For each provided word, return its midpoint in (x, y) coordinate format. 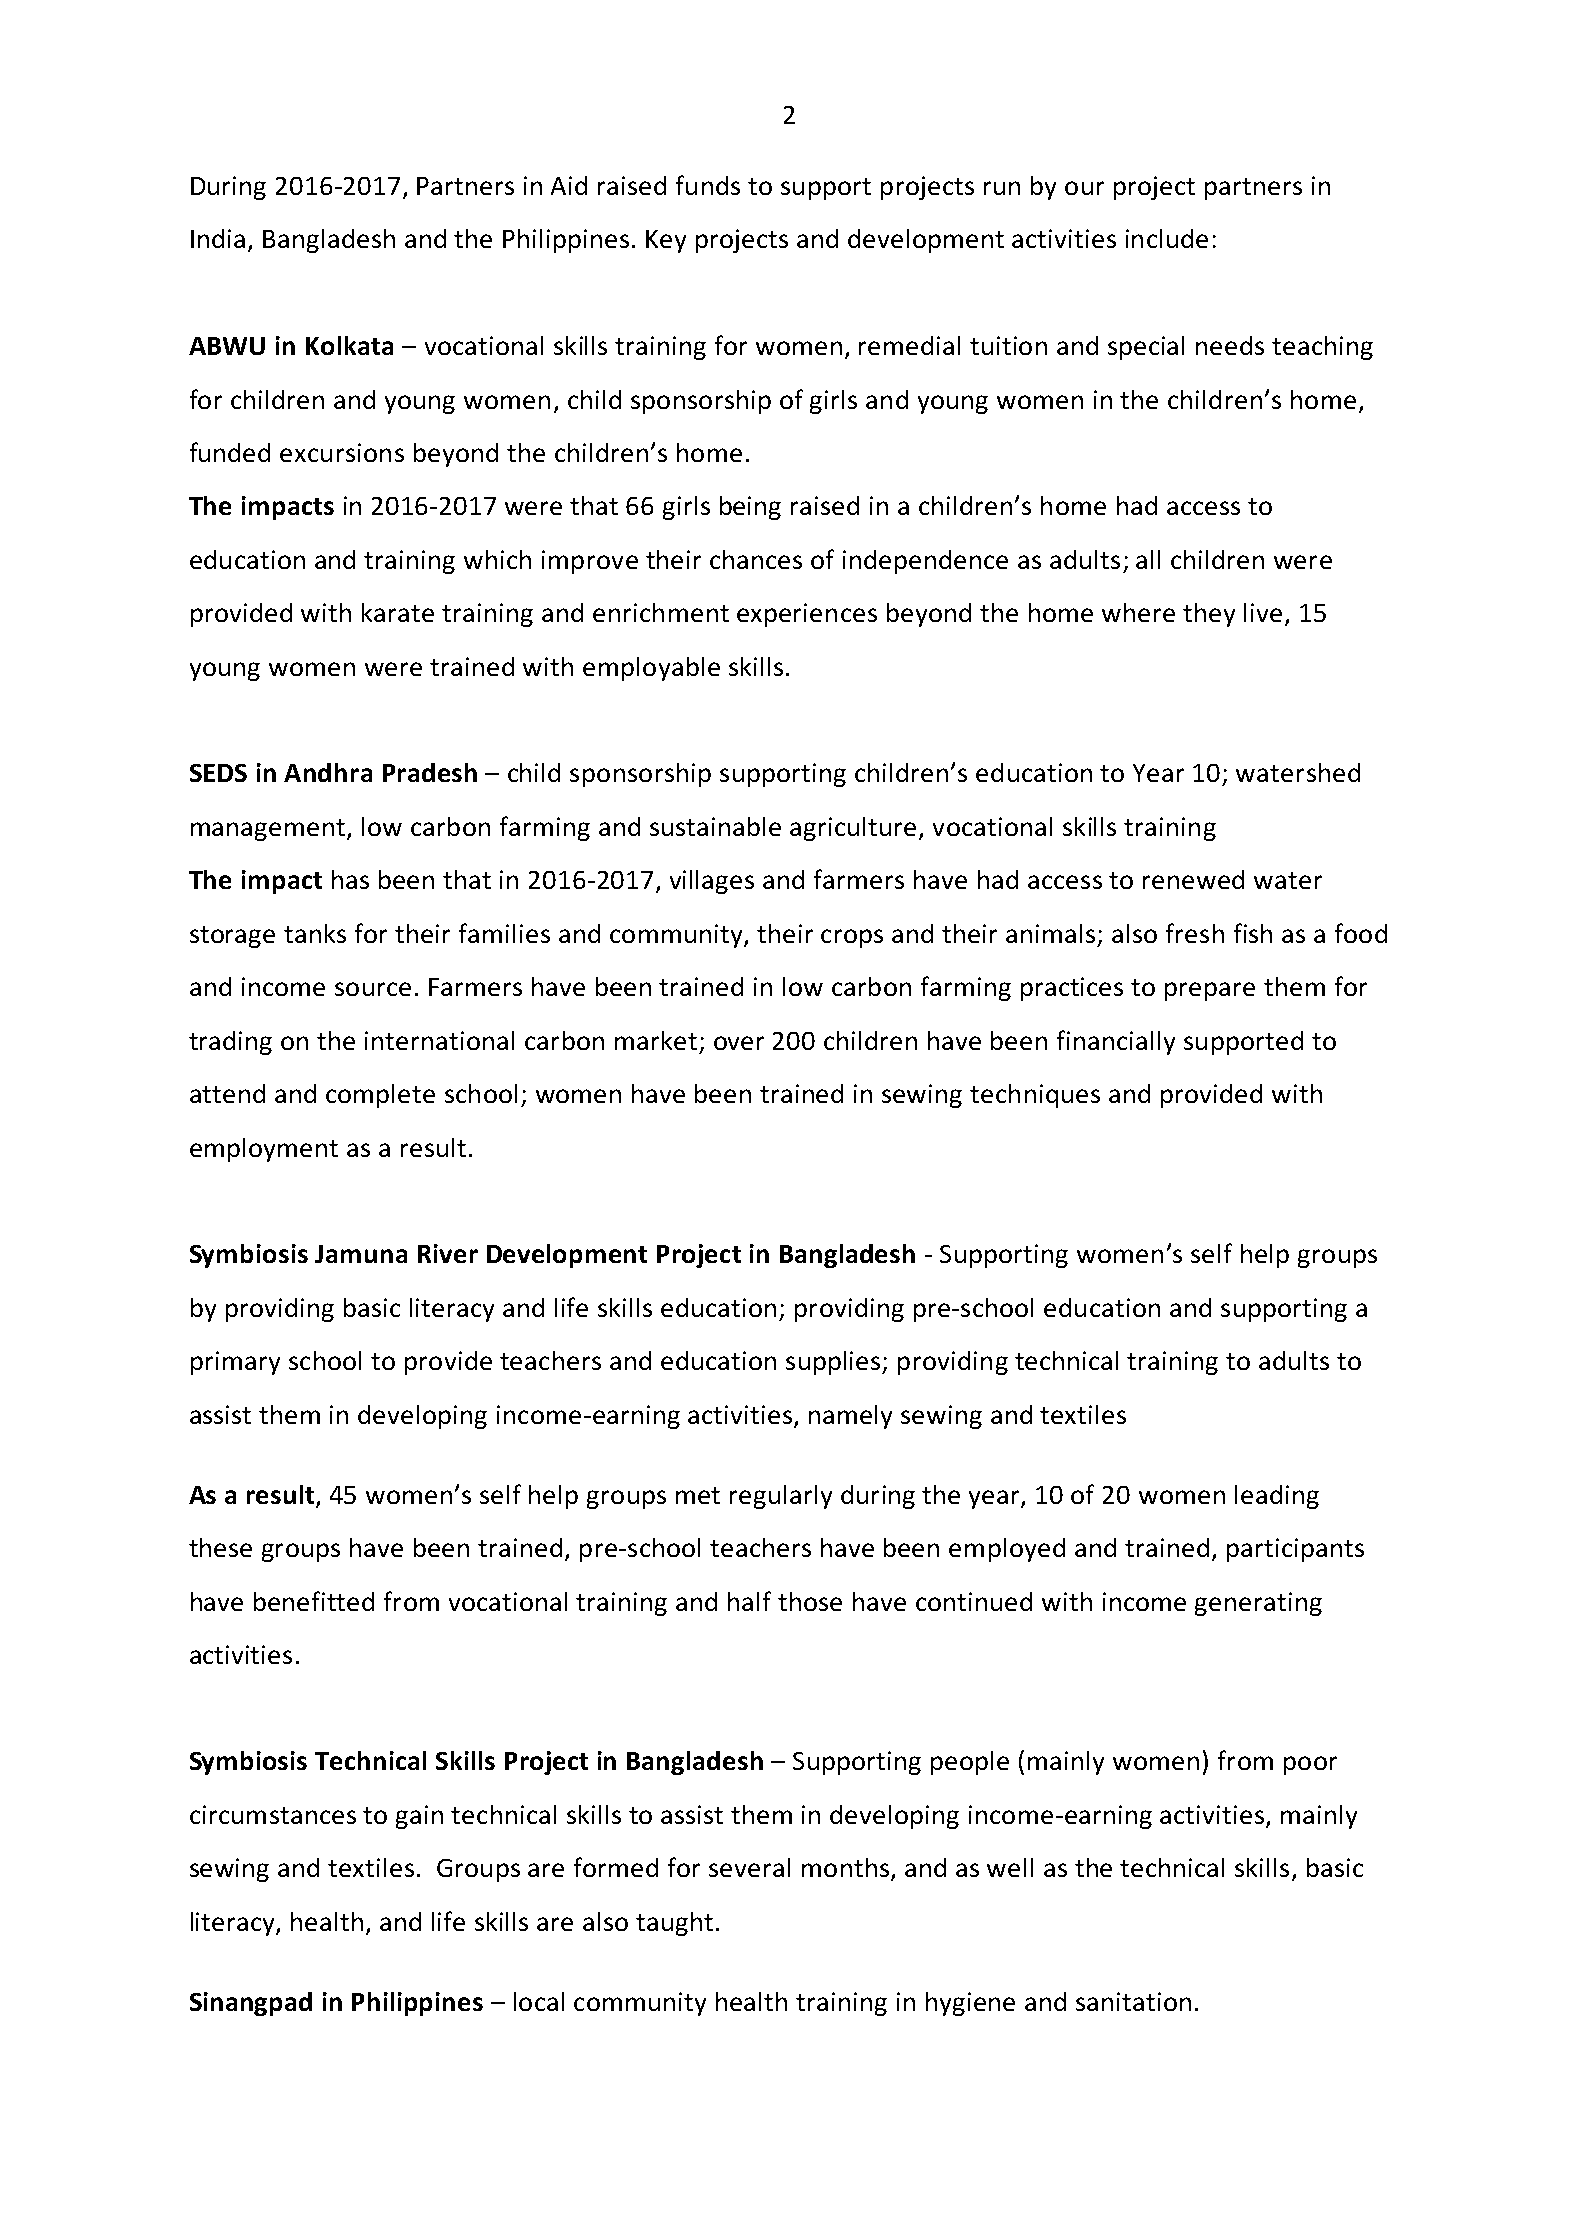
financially (1116, 1042)
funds (708, 185)
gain (419, 1817)
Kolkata (349, 345)
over (739, 1043)
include (1167, 238)
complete (380, 1096)
